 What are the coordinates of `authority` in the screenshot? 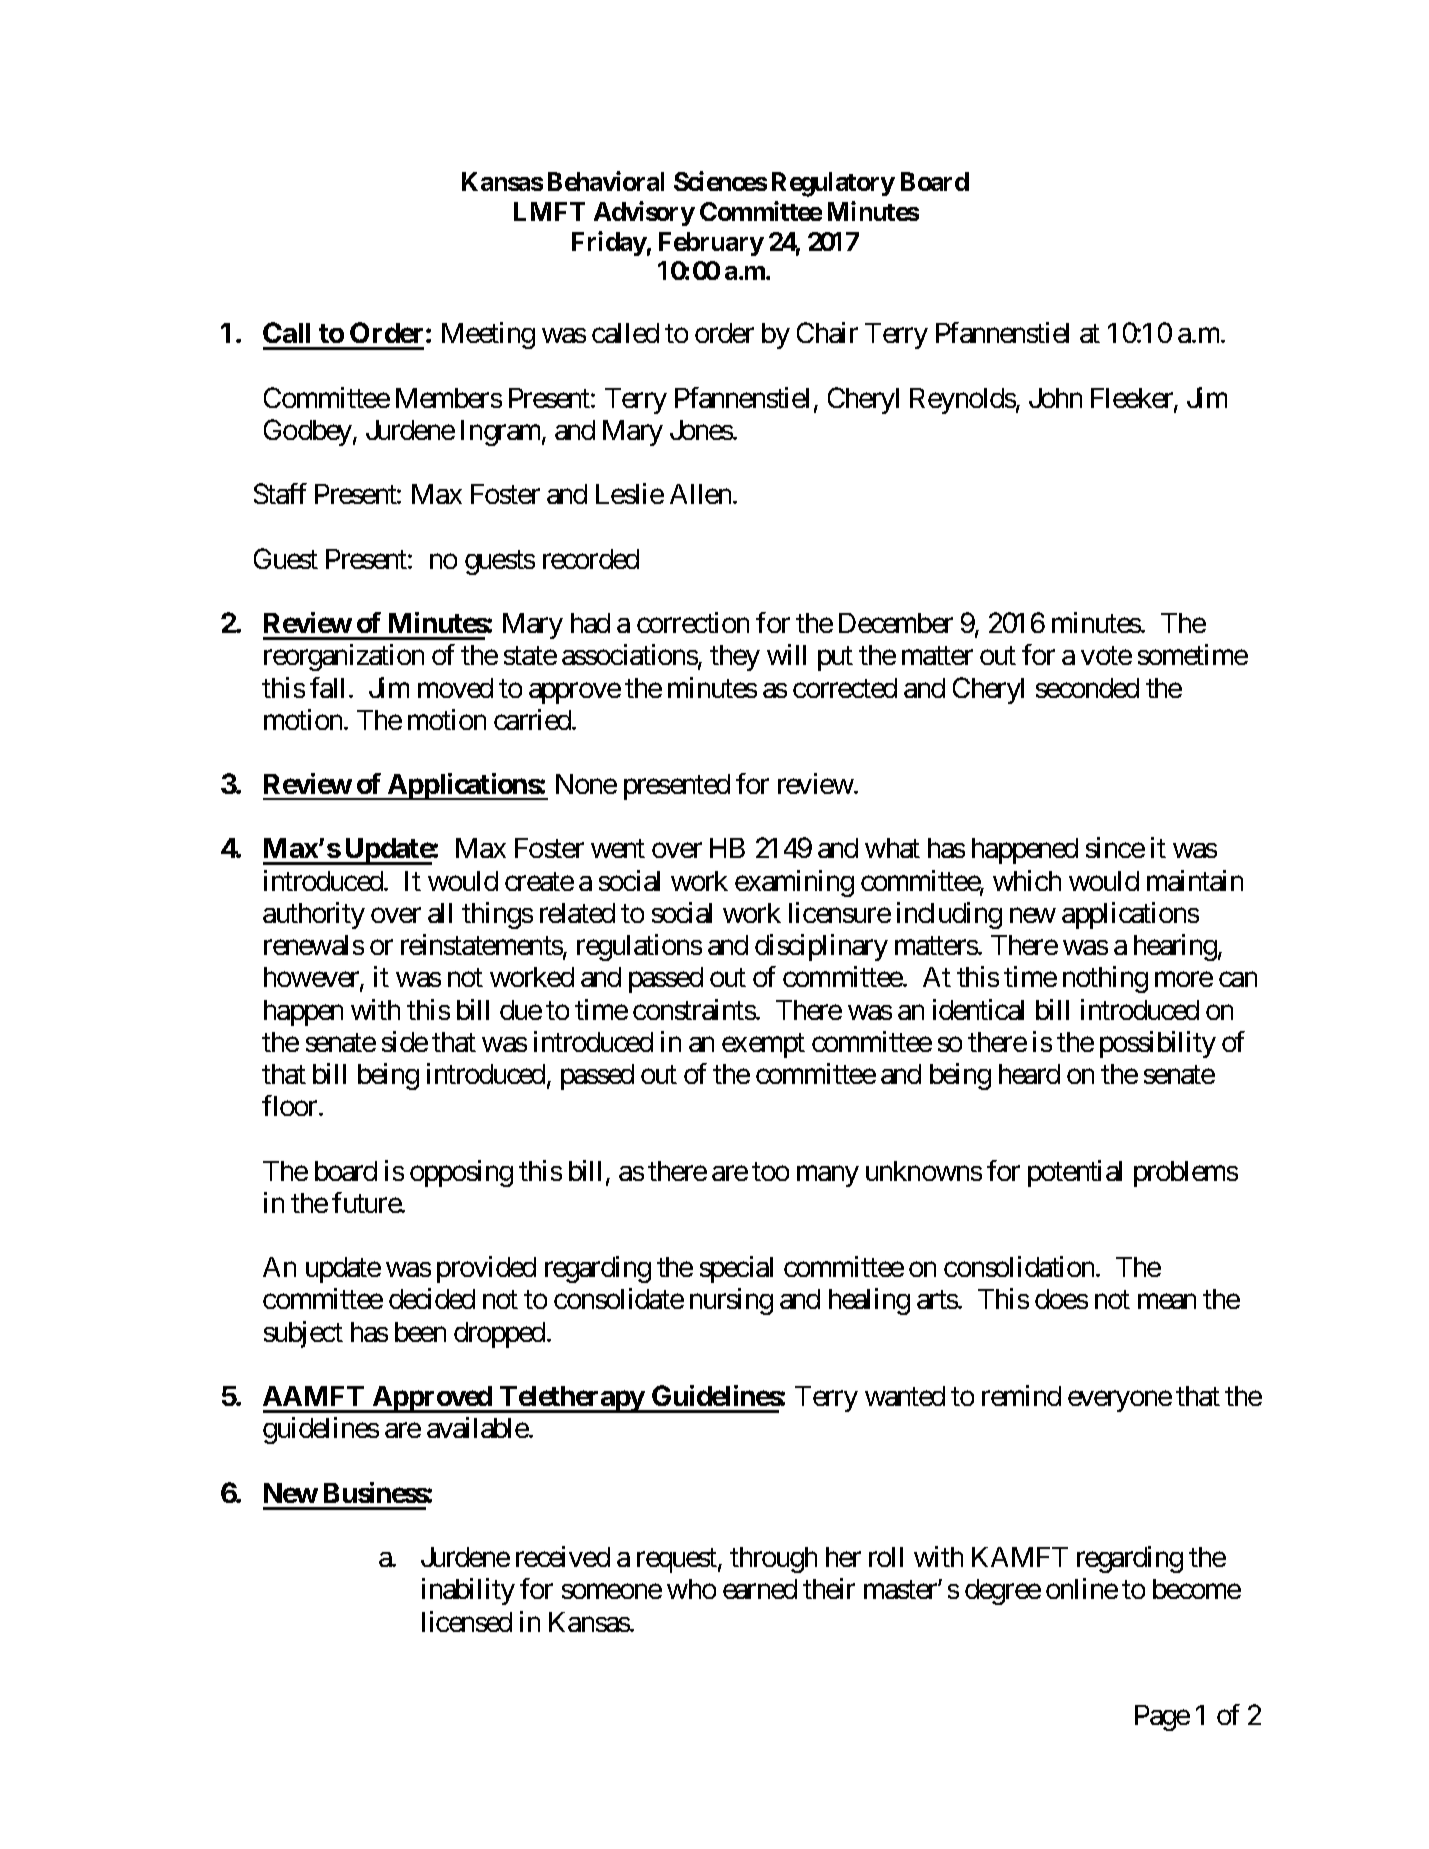 It's located at (314, 915).
